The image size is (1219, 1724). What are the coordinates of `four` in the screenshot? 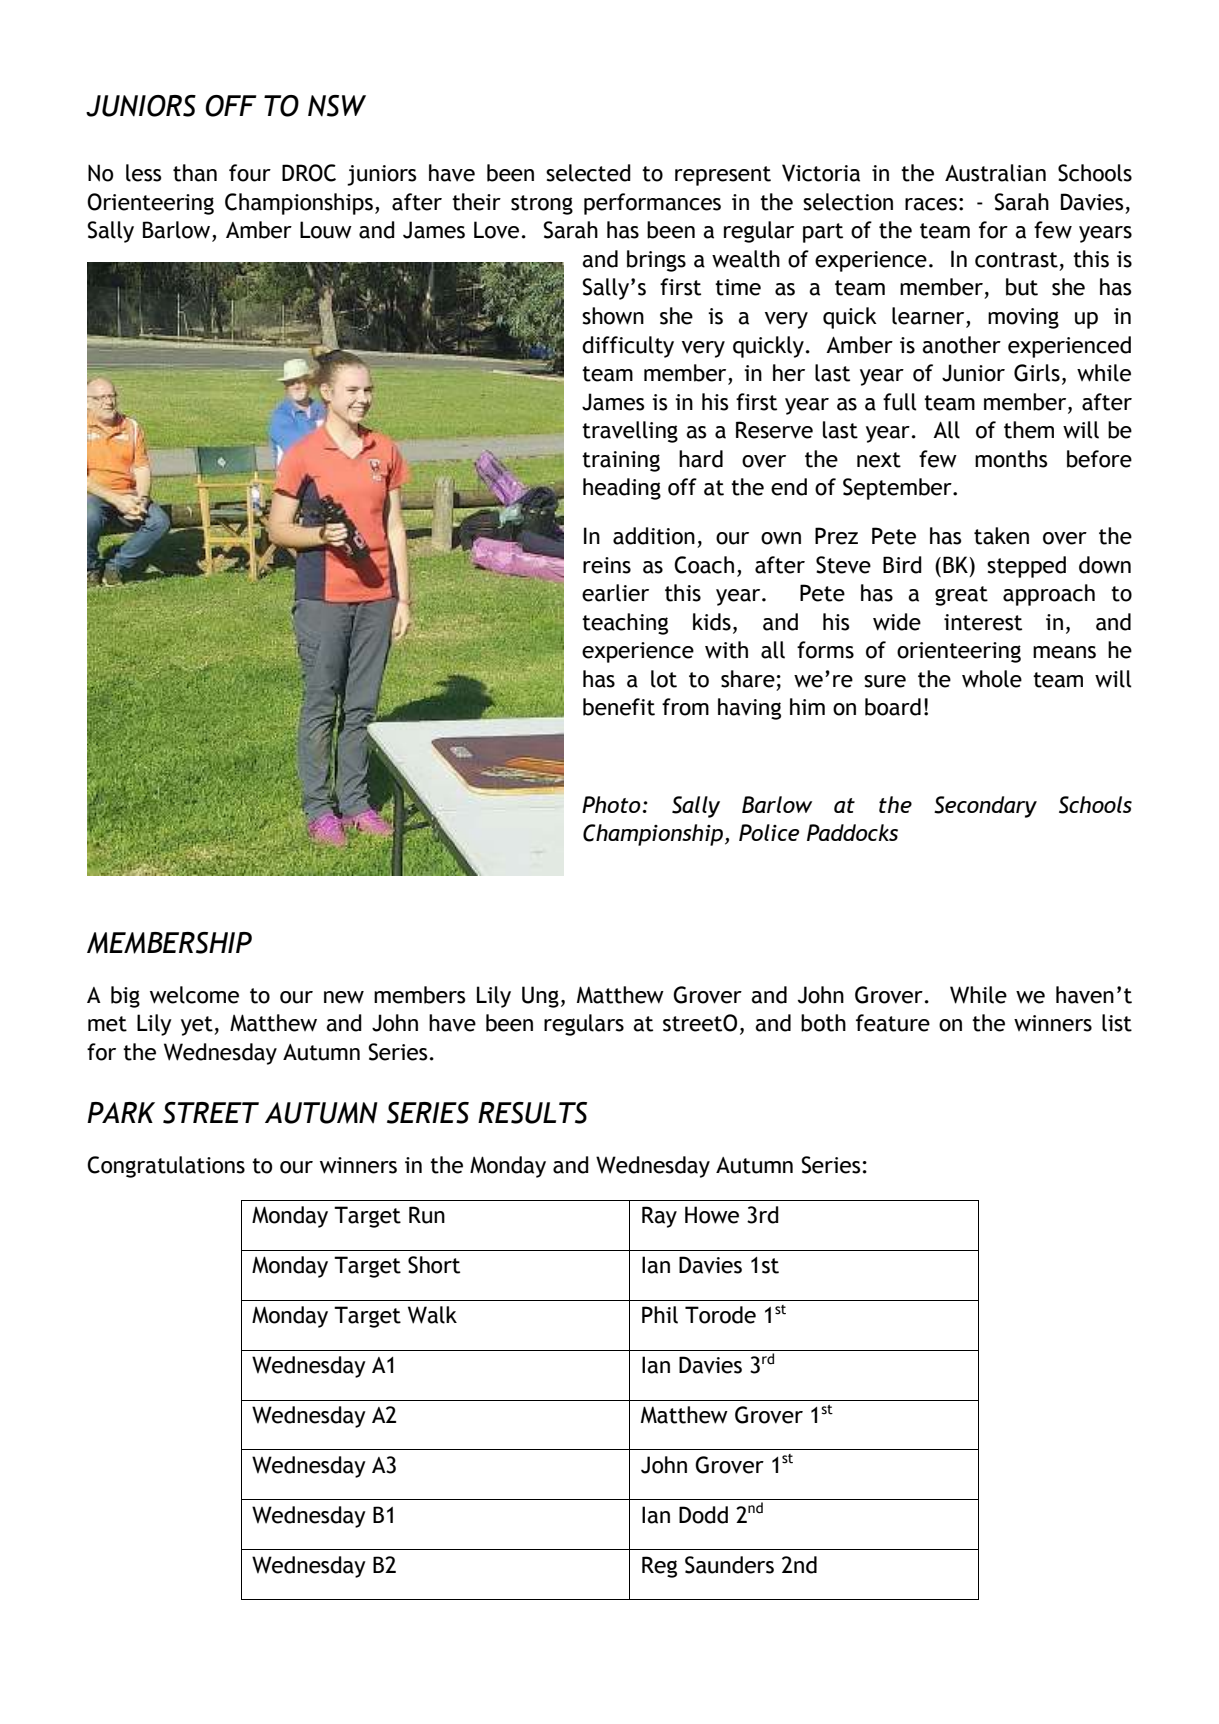 It's located at (250, 173).
